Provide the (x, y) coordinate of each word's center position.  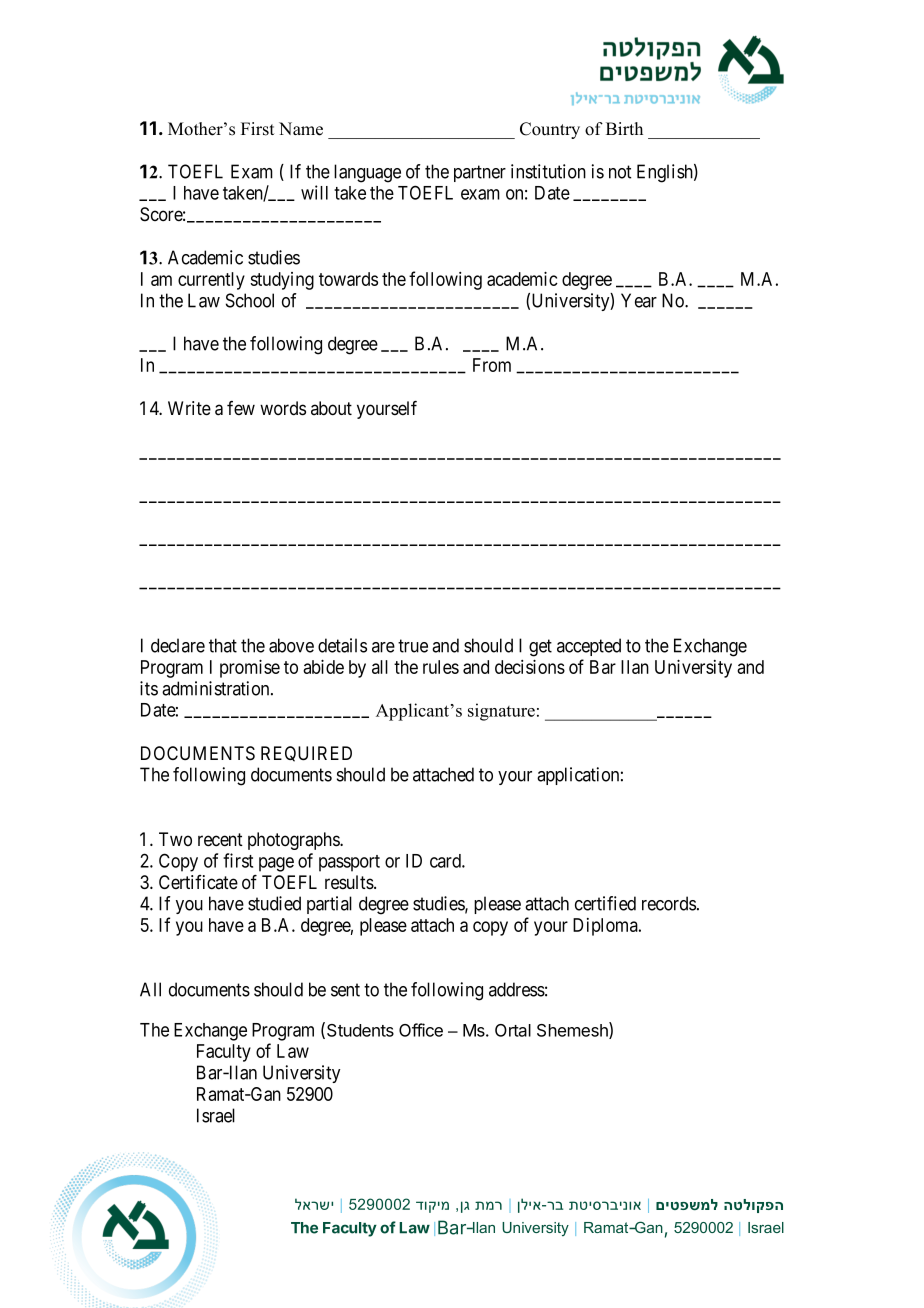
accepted (589, 647)
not (620, 172)
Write (189, 408)
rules (441, 667)
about (331, 408)
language (367, 173)
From (492, 365)
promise (250, 668)
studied (274, 903)
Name (301, 129)
